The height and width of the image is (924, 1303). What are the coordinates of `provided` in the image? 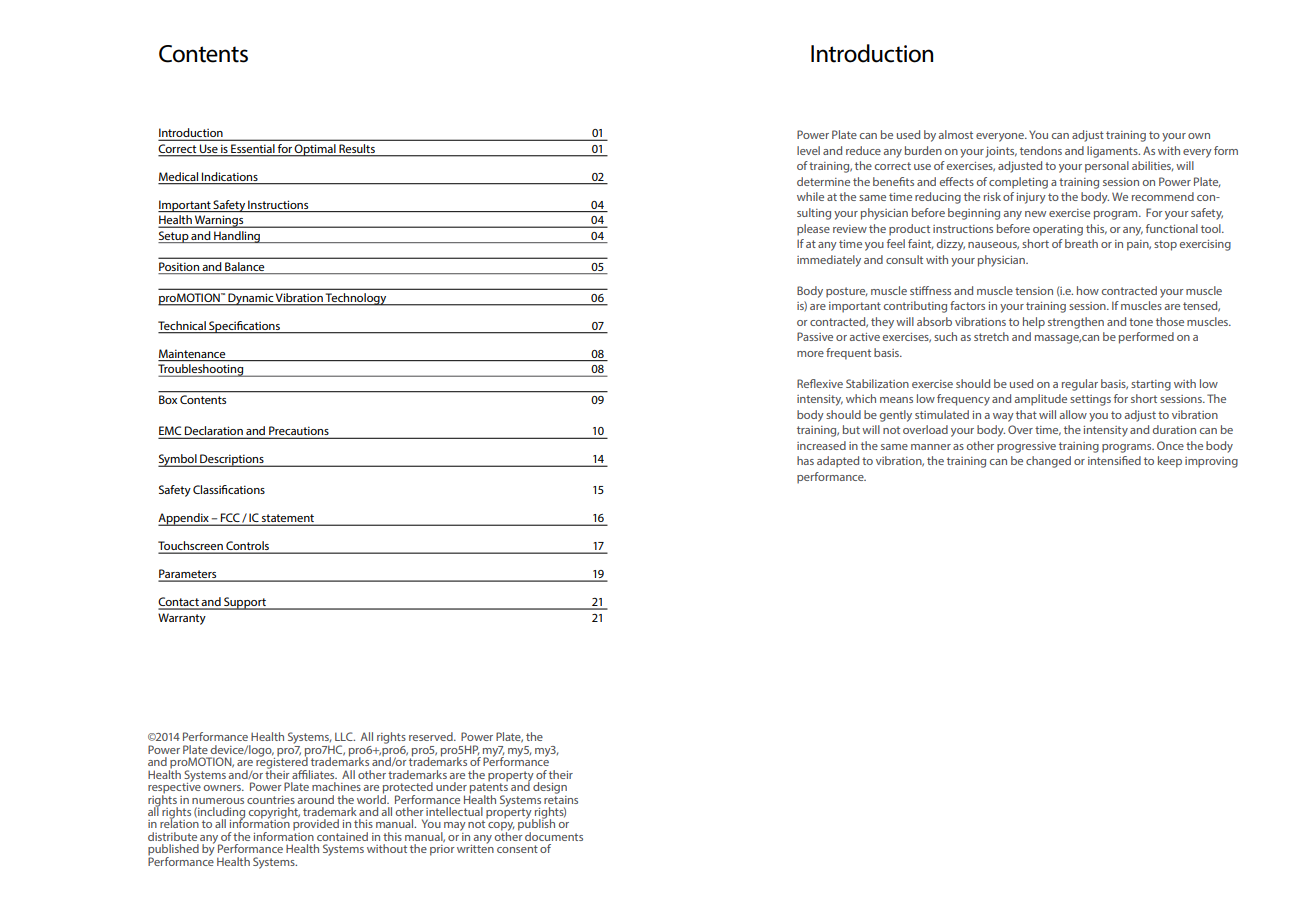 It's located at (316, 824).
